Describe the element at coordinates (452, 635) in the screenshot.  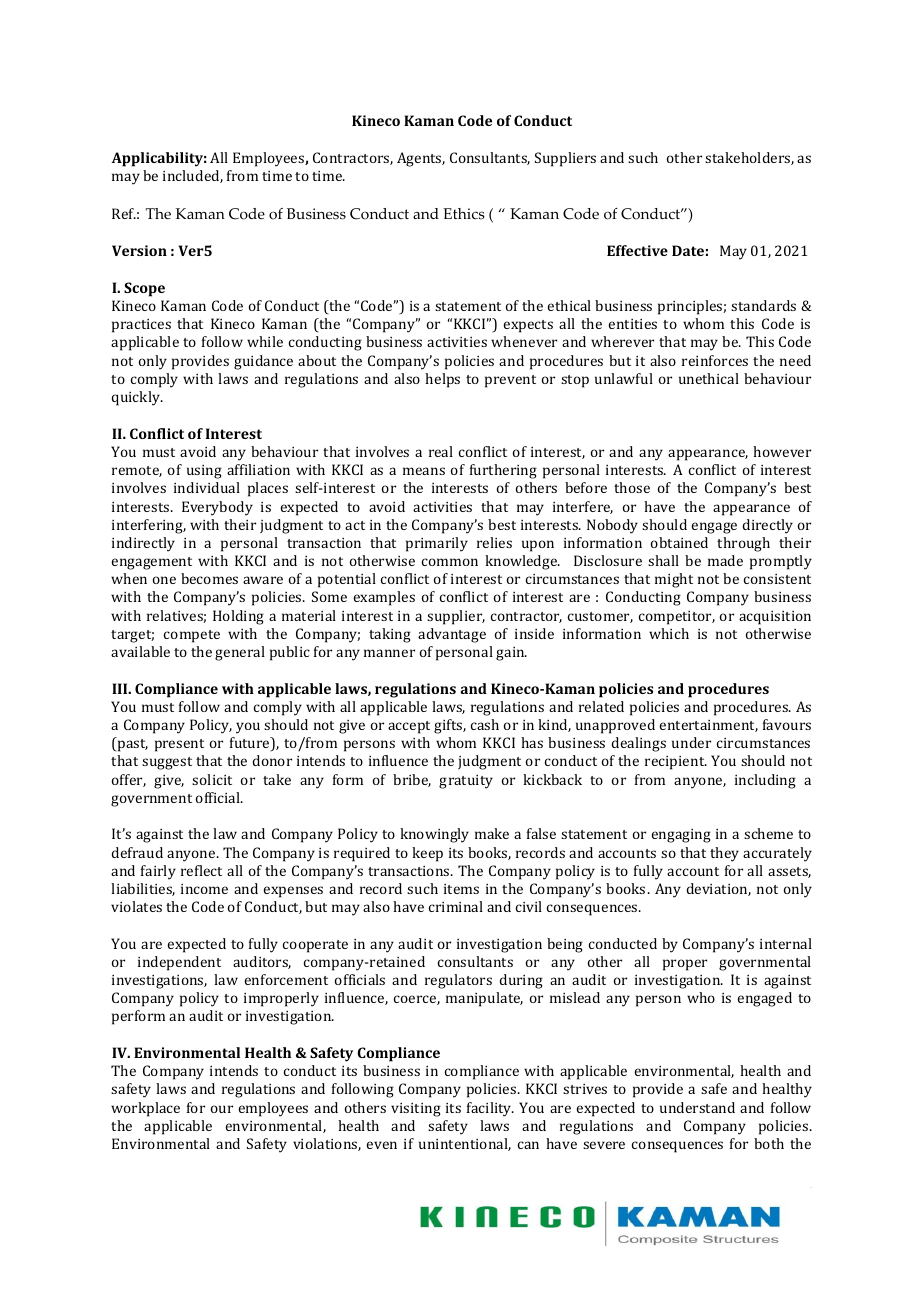
I see `advantage` at that location.
